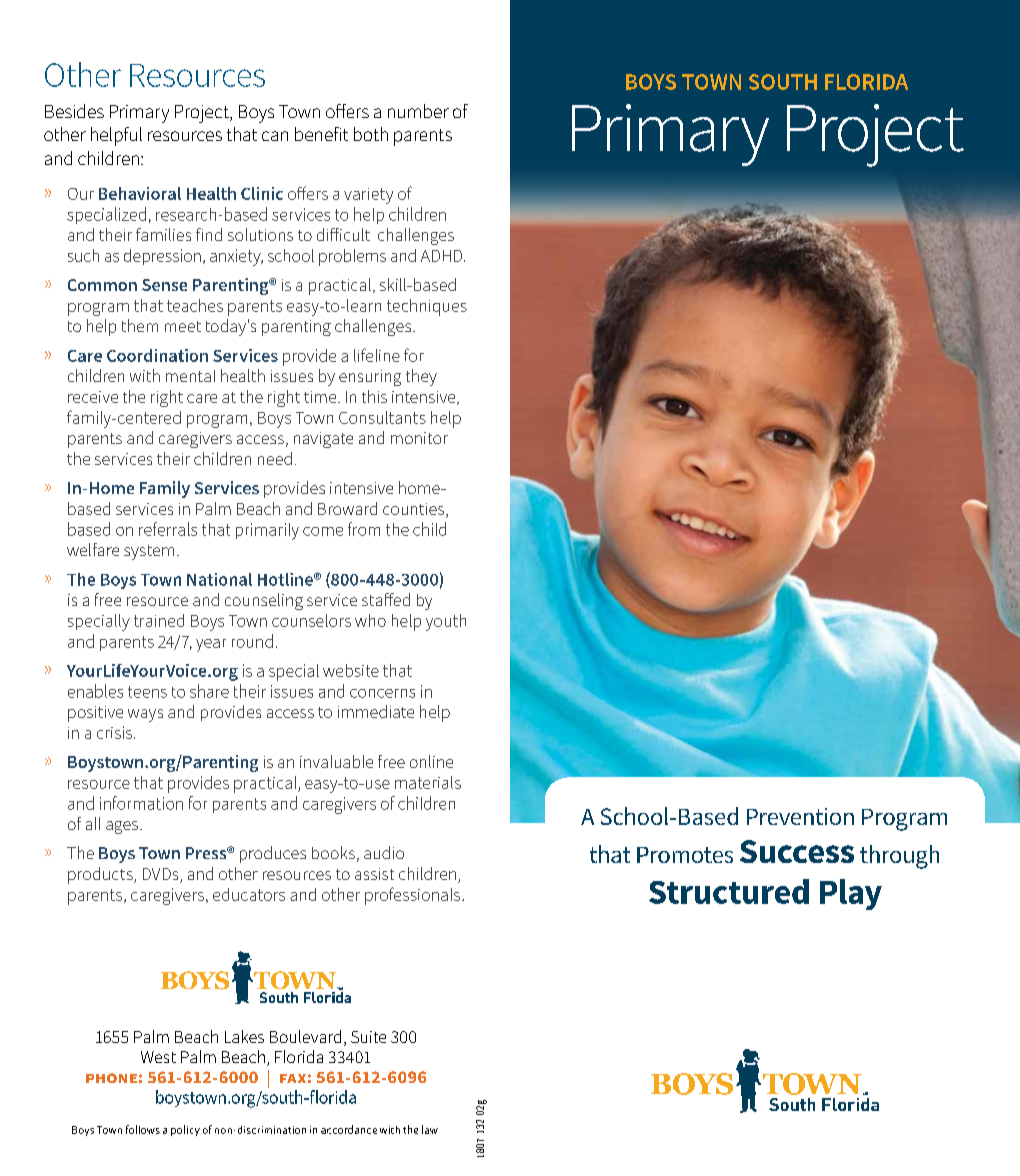 The image size is (1020, 1176). I want to click on ADHD, so click(441, 256).
